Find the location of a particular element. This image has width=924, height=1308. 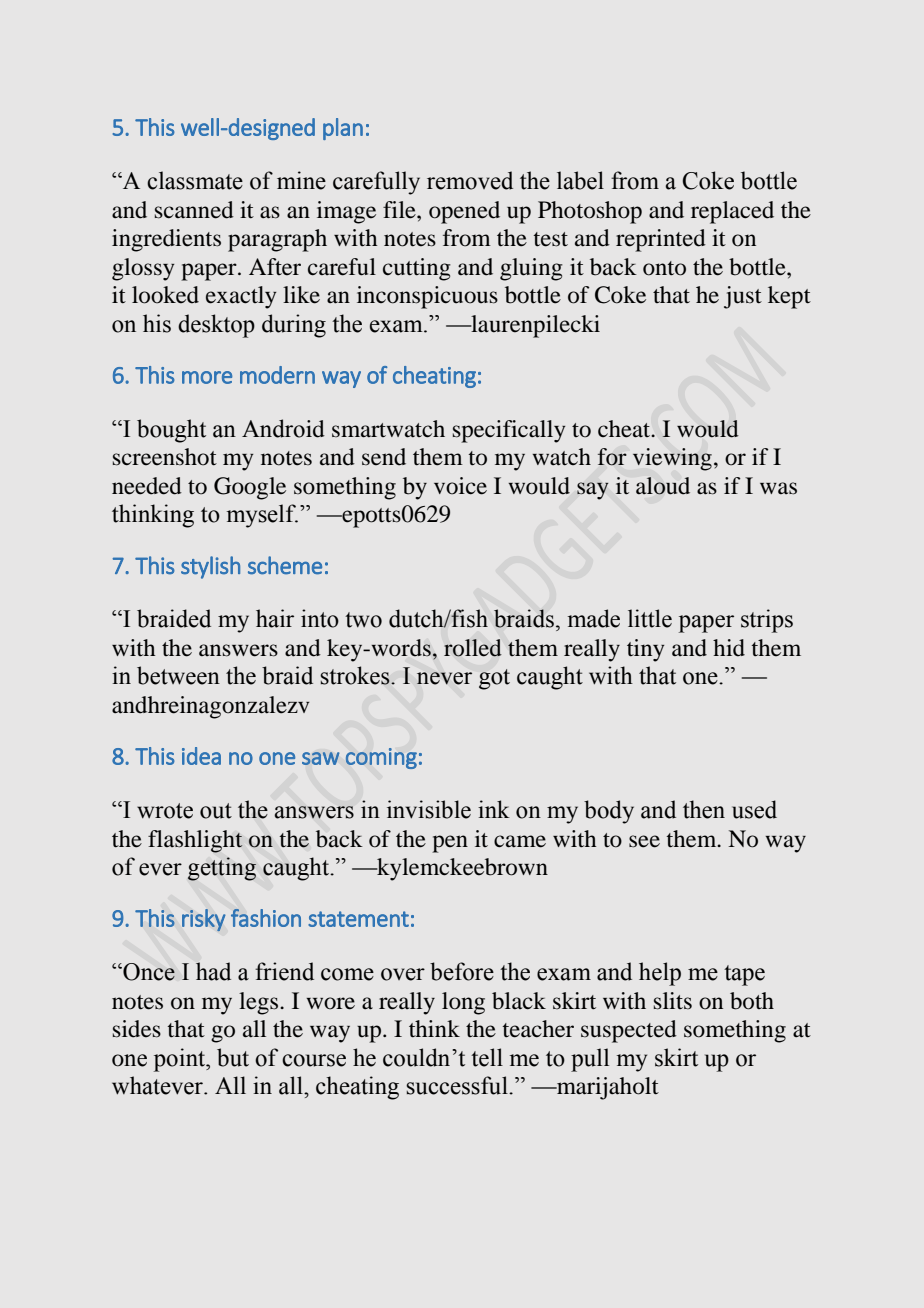

removed is located at coordinates (470, 180).
